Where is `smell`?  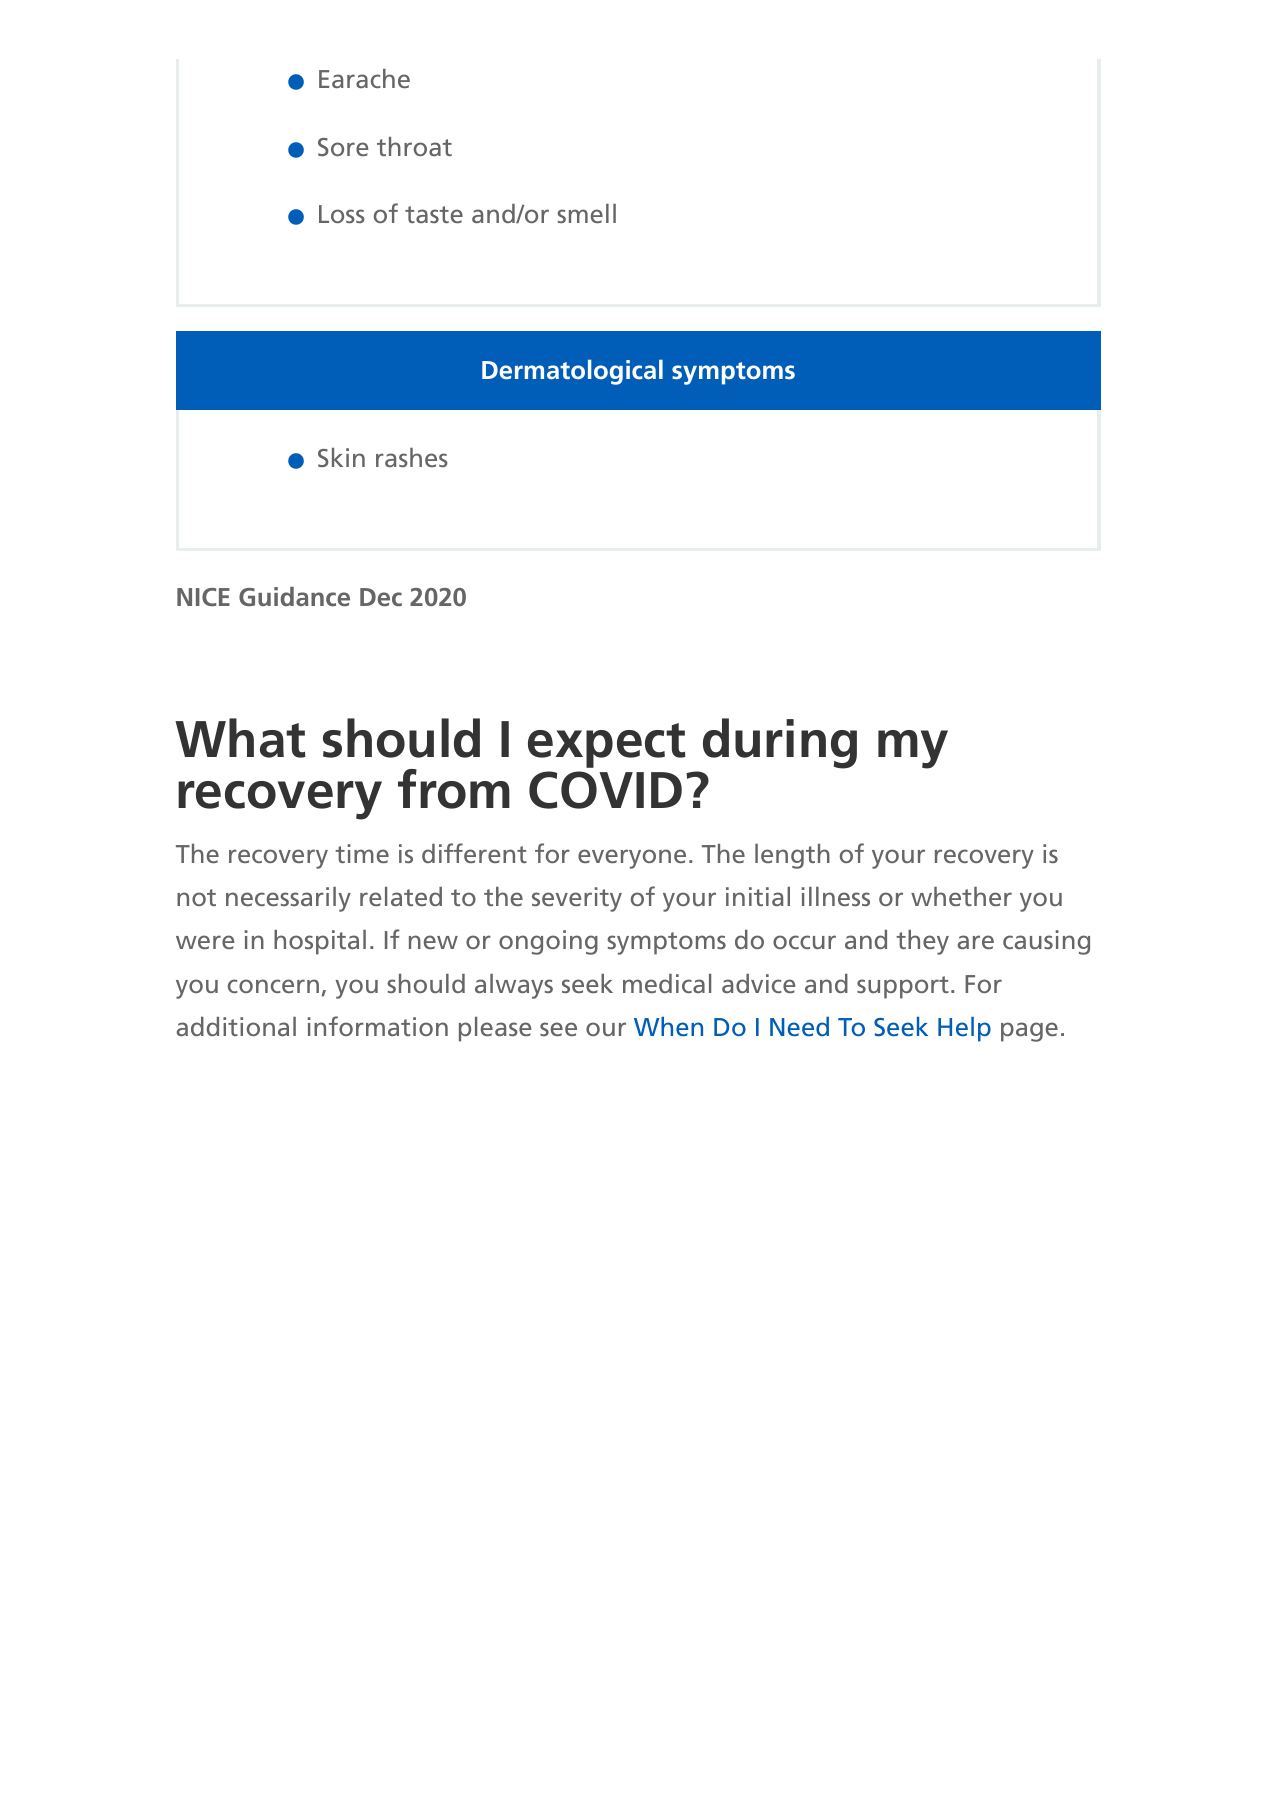 smell is located at coordinates (586, 213).
